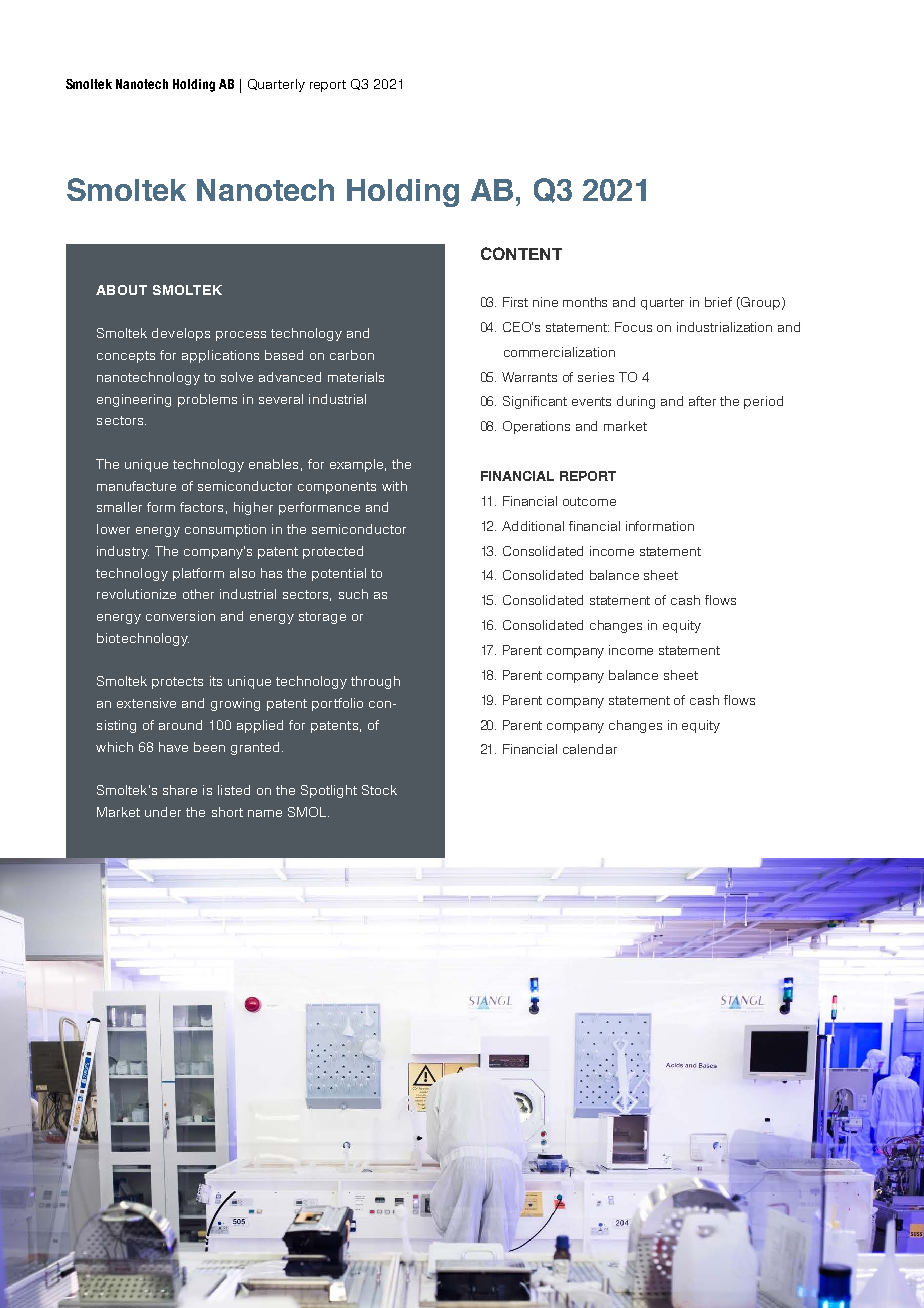  What do you see at coordinates (533, 526) in the image?
I see `Additional` at bounding box center [533, 526].
